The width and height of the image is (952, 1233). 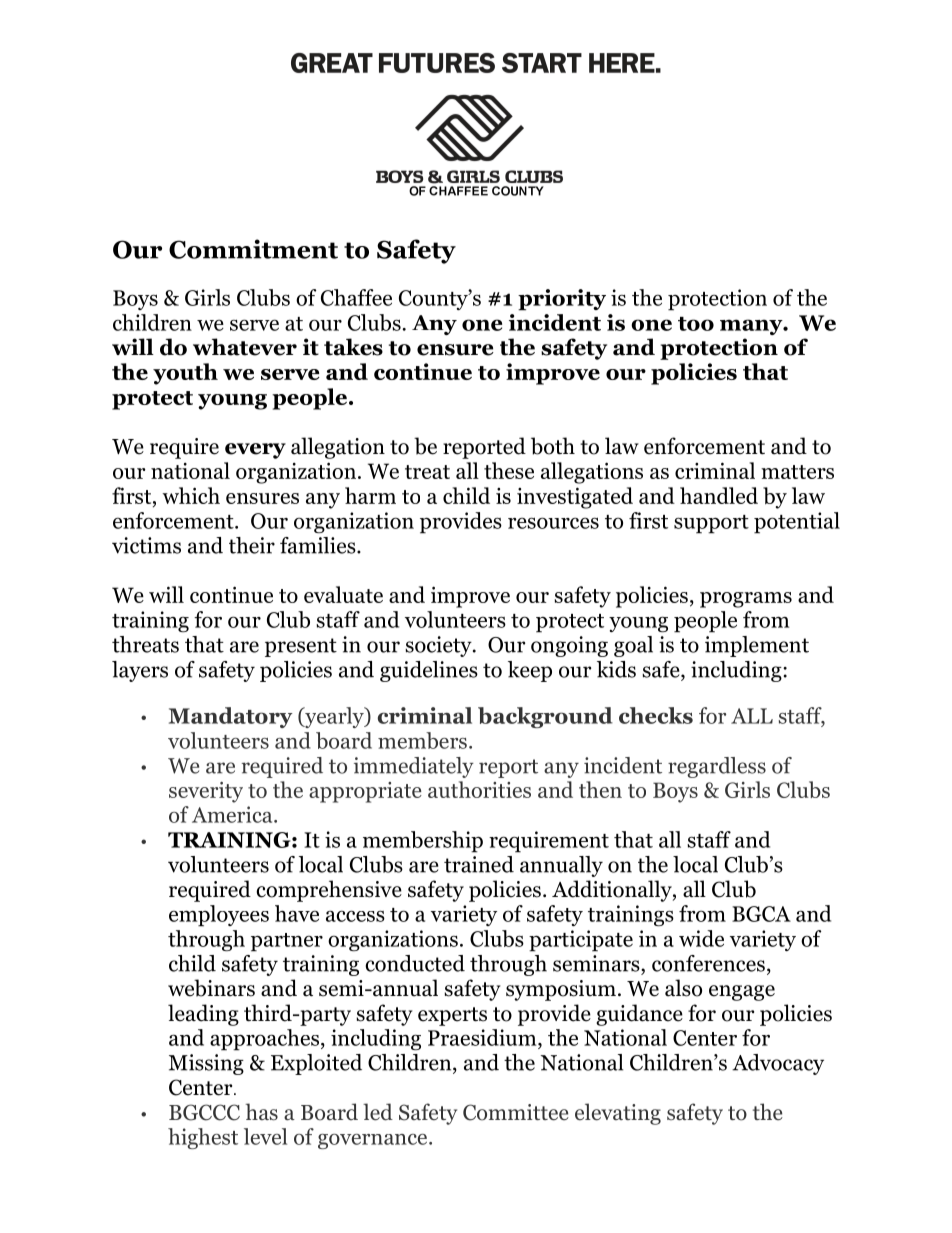 I want to click on checks, so click(x=656, y=715).
